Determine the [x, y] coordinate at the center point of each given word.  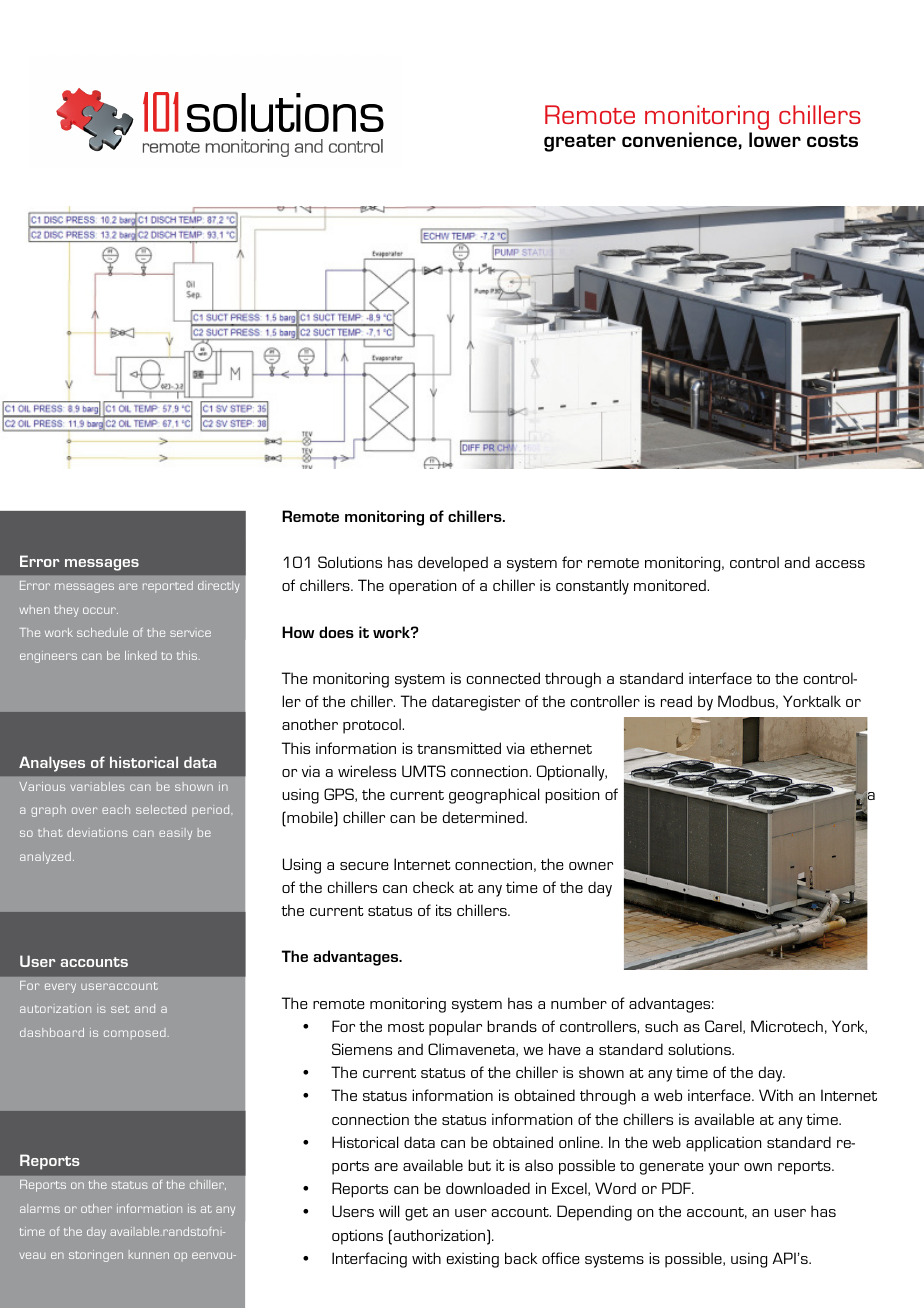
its [444, 910]
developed [453, 564]
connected [503, 678]
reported [168, 587]
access [840, 564]
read [676, 701]
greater [580, 143]
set [120, 1009]
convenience [680, 140]
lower [775, 139]
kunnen [149, 1254]
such [661, 1026]
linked [141, 655]
